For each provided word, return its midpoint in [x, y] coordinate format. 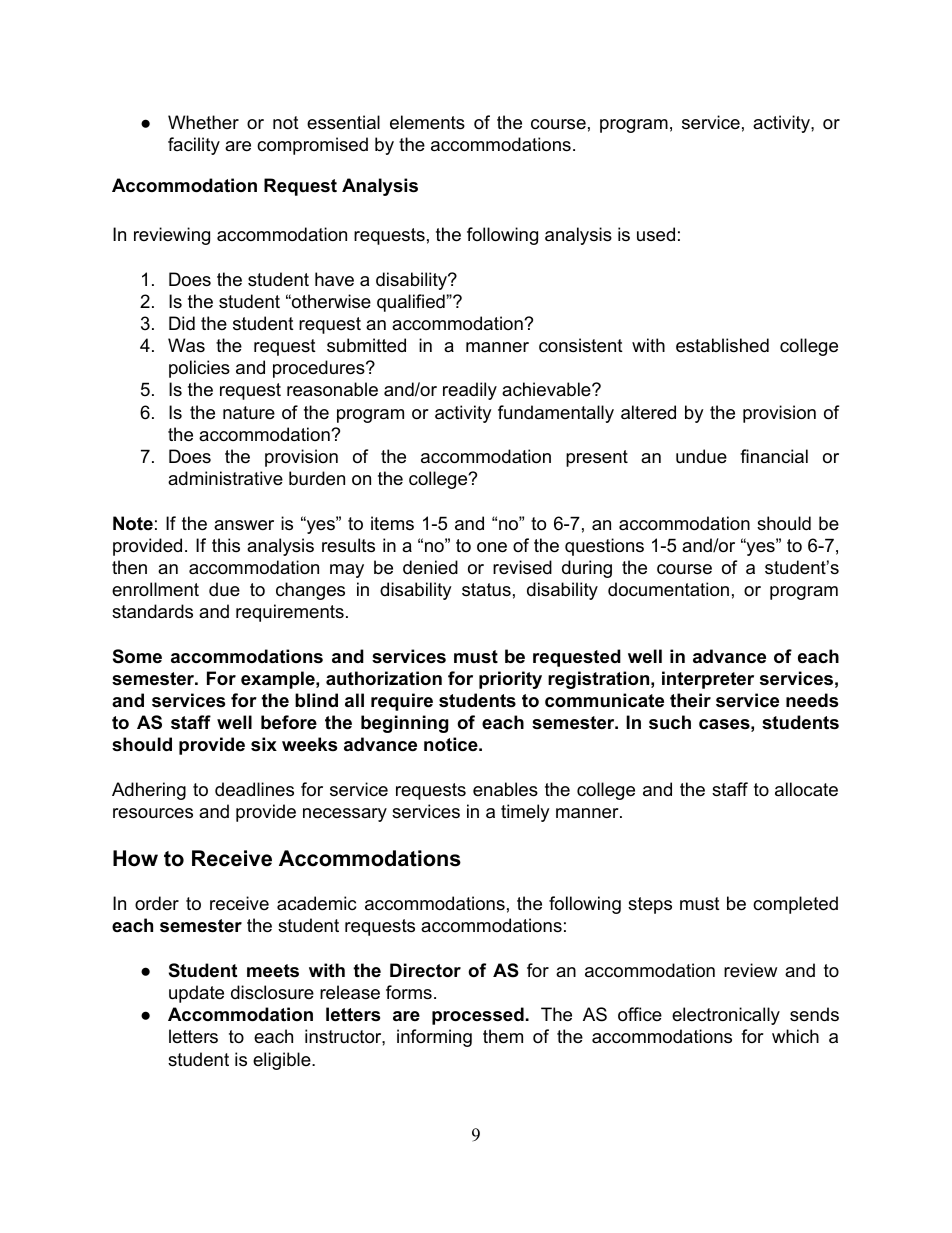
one [492, 547]
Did [182, 323]
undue [701, 456]
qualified [412, 303]
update [196, 994]
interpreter [708, 680]
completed [795, 905]
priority [510, 680]
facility [194, 146]
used [656, 234]
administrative [225, 478]
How [135, 858]
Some [137, 656]
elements [427, 122]
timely [525, 813]
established [722, 345]
